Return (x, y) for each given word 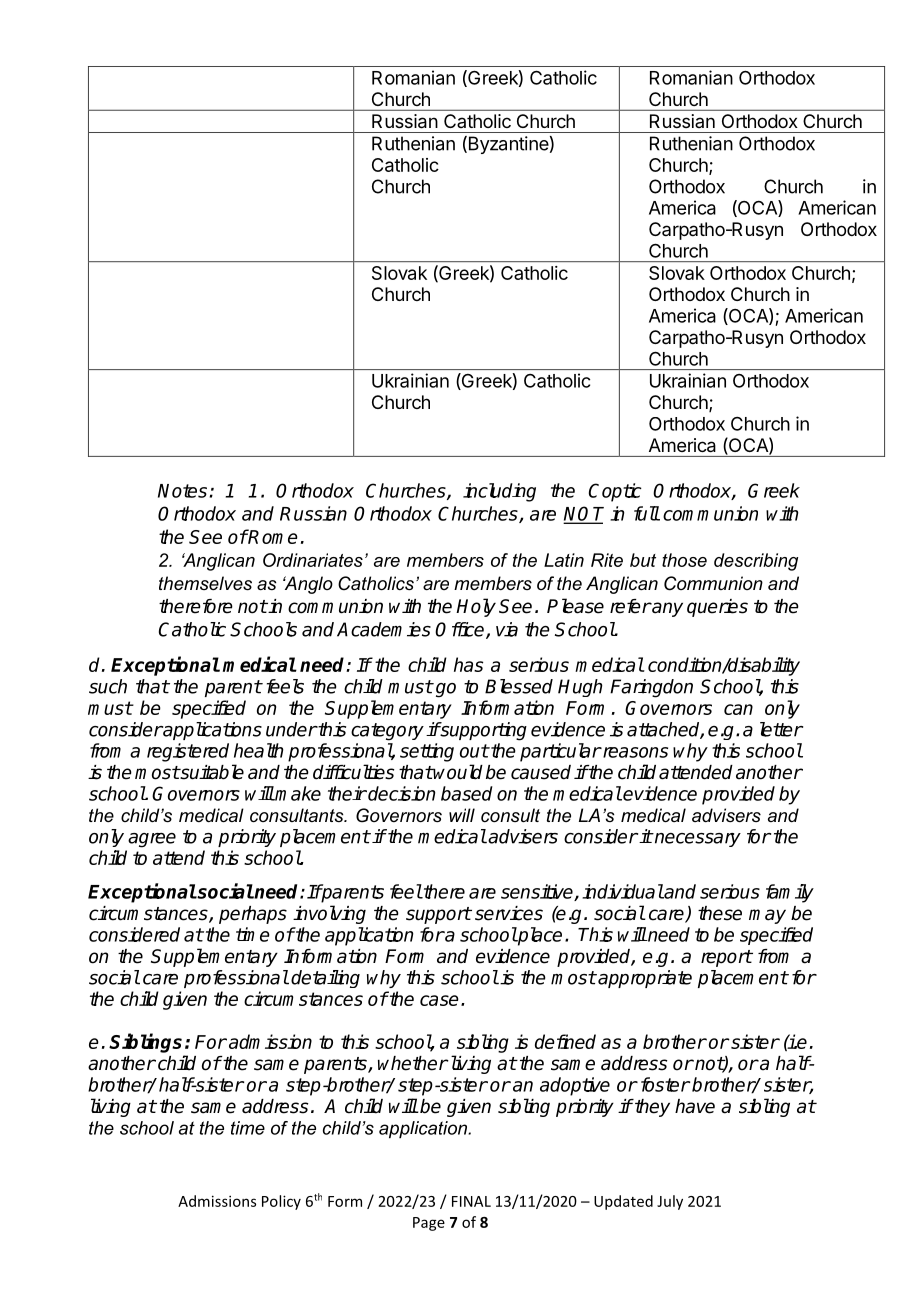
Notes (182, 491)
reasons (634, 752)
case (439, 1000)
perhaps (253, 915)
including (499, 492)
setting (427, 752)
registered (188, 752)
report (726, 958)
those (684, 560)
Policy (281, 1202)
